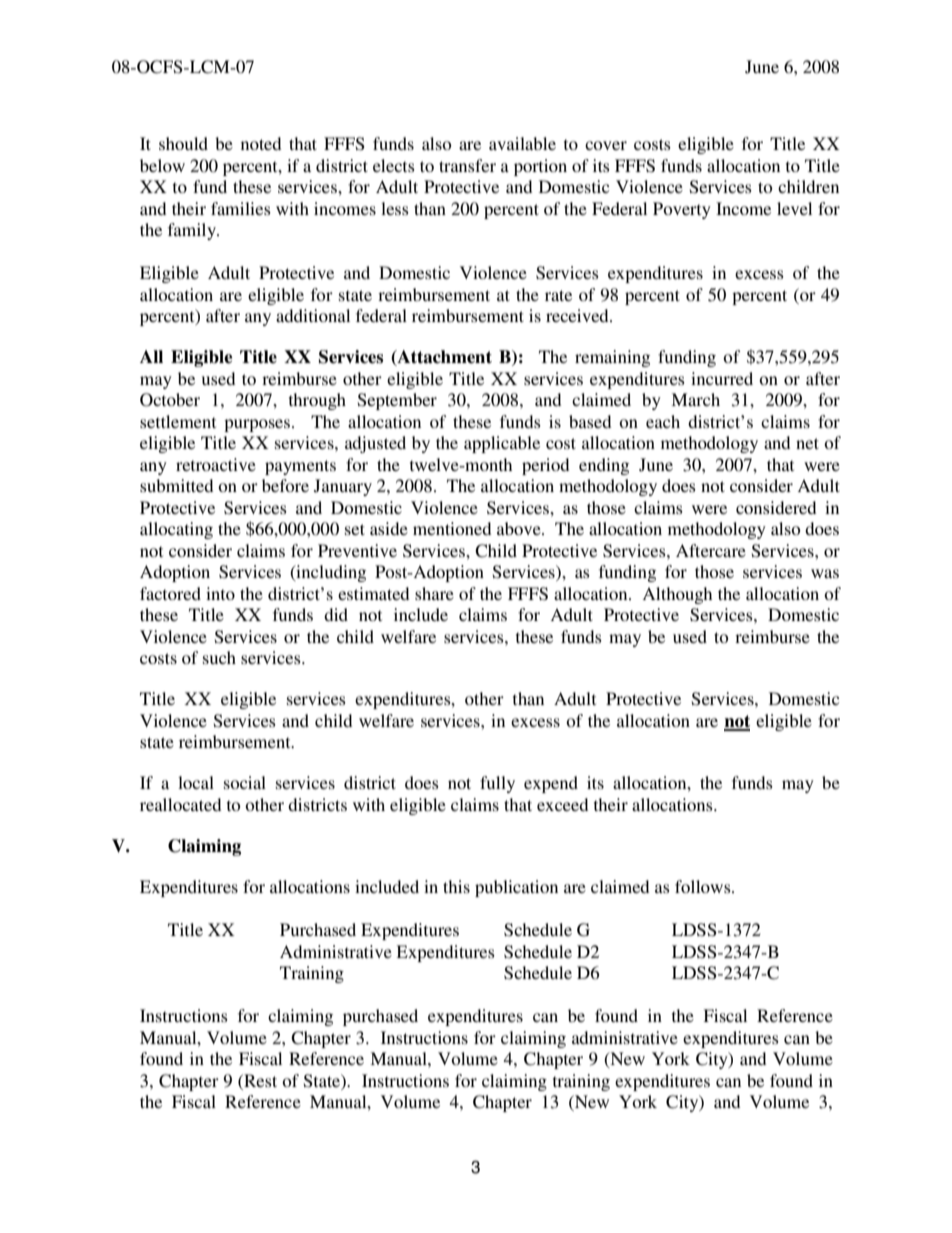  What do you see at coordinates (467, 165) in the image?
I see `transfer` at bounding box center [467, 165].
